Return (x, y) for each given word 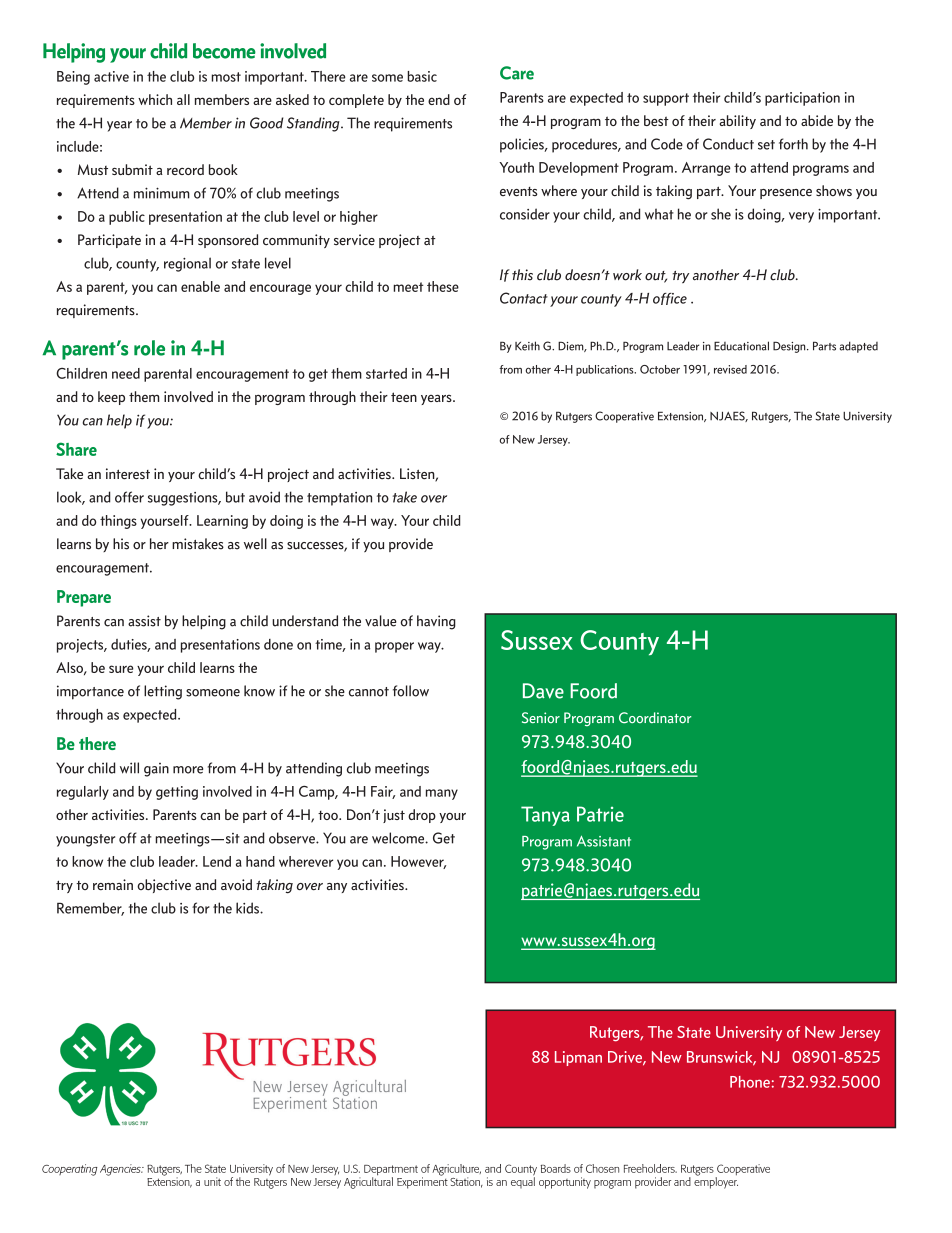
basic (422, 76)
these (443, 286)
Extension (682, 416)
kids (248, 908)
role (149, 348)
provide (411, 545)
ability (738, 122)
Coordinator (655, 718)
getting (177, 793)
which (155, 99)
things (118, 522)
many (442, 794)
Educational (741, 346)
